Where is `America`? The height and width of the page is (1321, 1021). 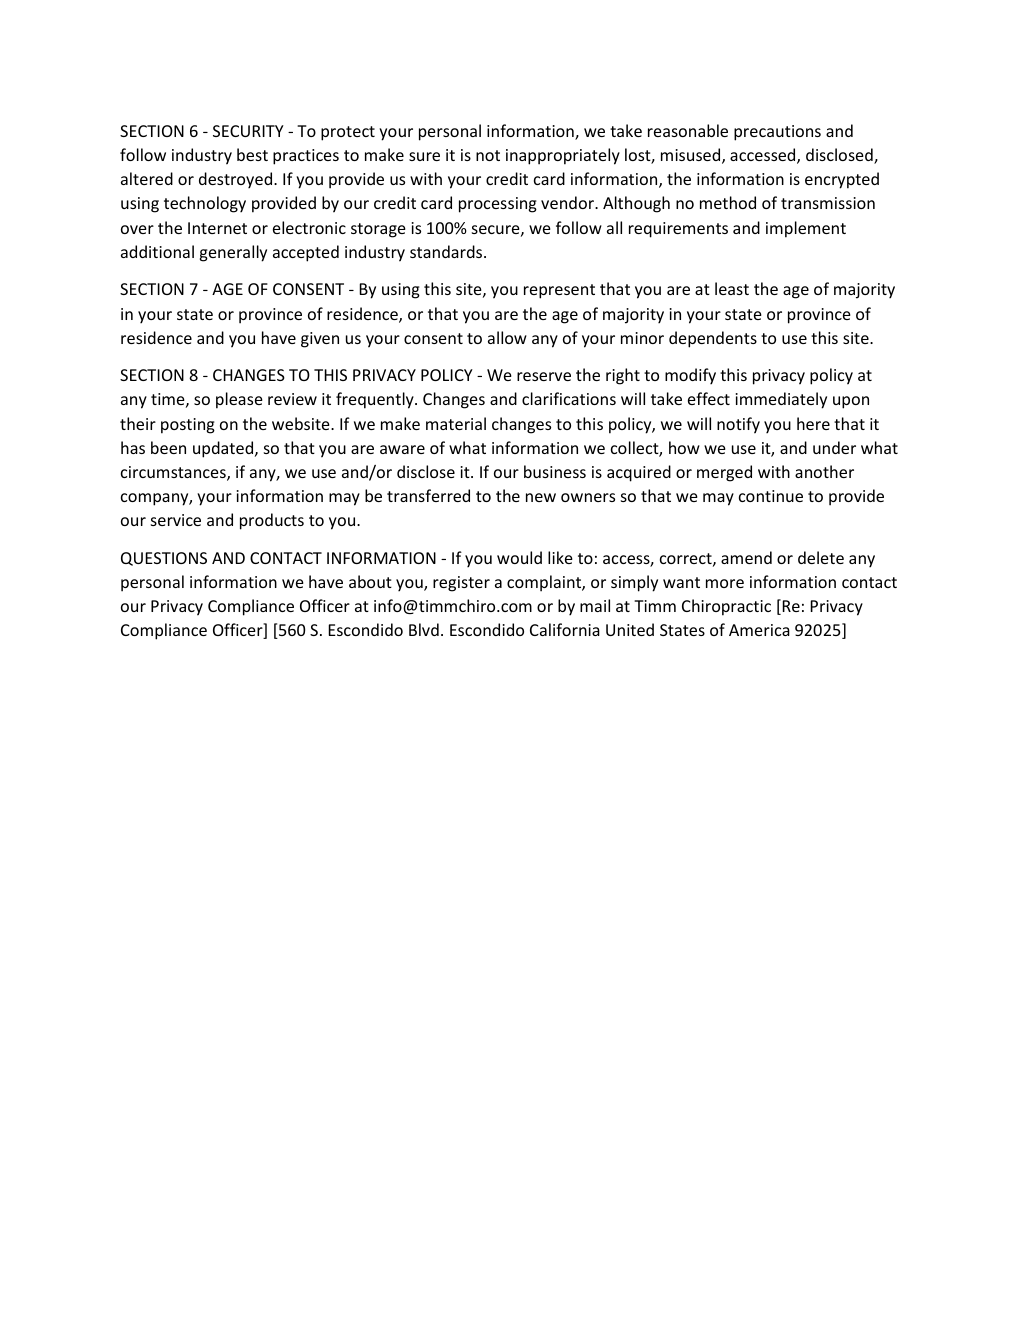
America is located at coordinates (759, 630).
